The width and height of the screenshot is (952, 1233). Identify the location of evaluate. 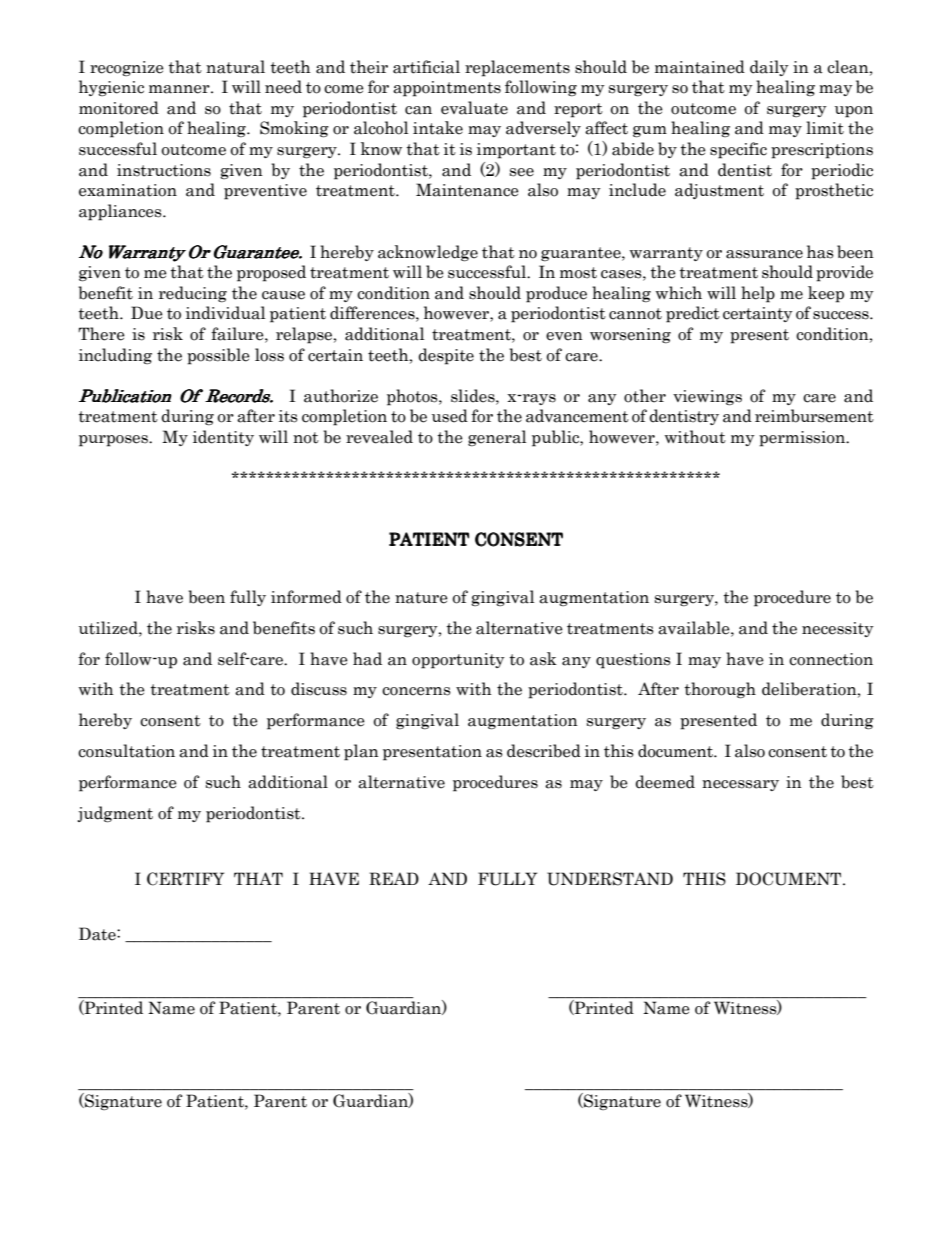
(474, 108).
